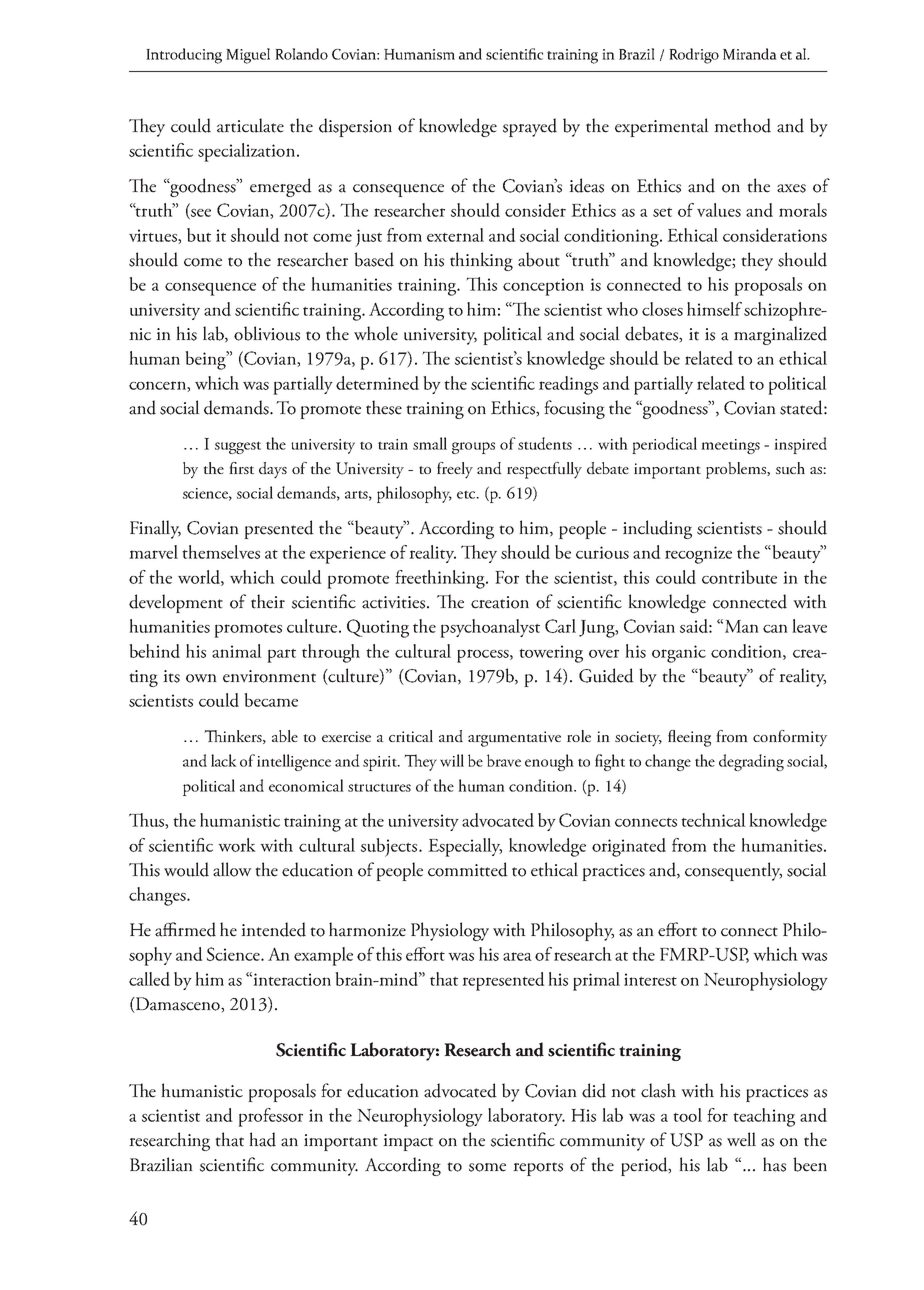  Describe the element at coordinates (490, 628) in the screenshot. I see `psychoanalyst` at that location.
